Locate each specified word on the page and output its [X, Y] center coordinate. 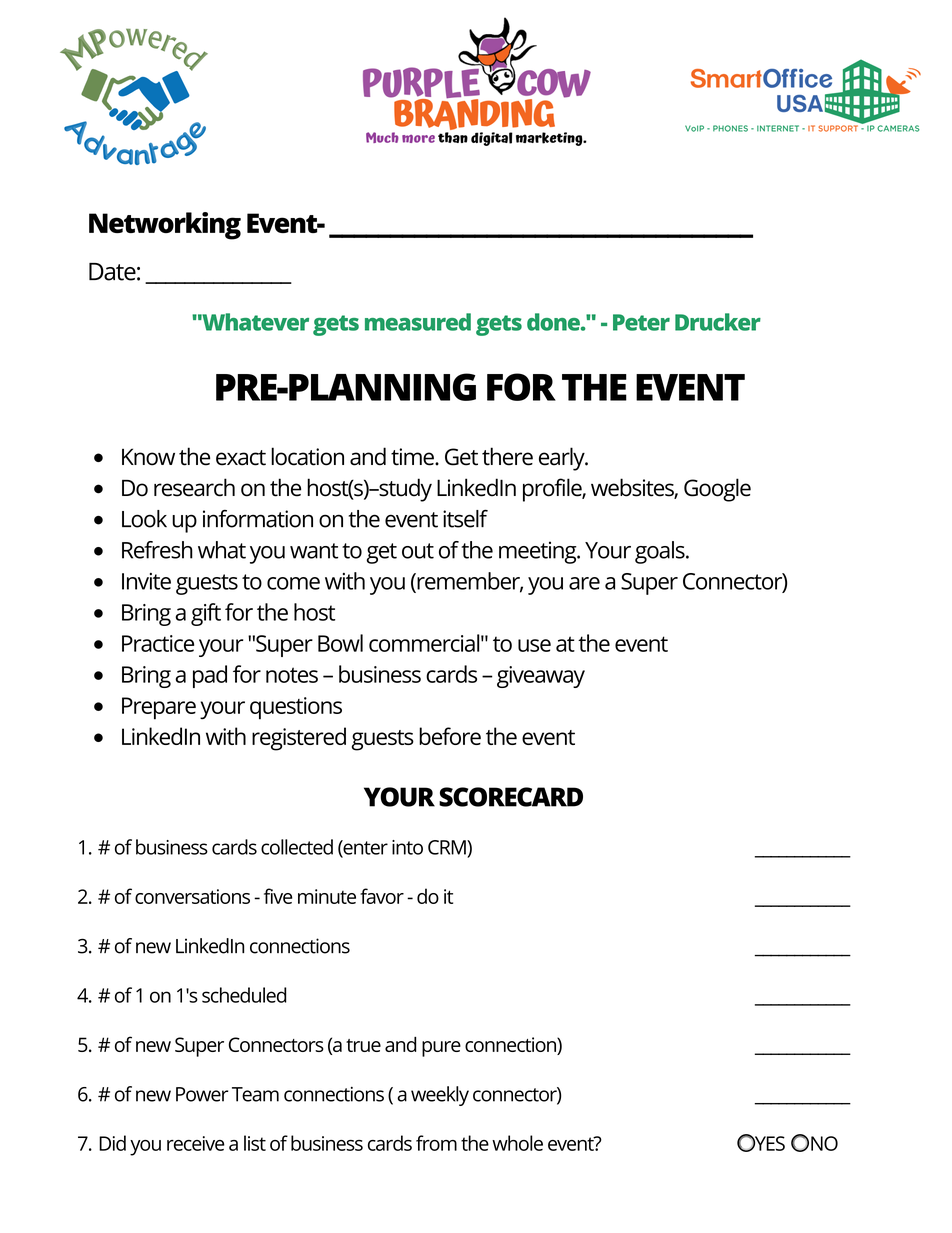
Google [717, 490]
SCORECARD [511, 797]
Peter [641, 322]
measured [418, 322]
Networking [165, 226]
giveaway [541, 677]
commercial [424, 643]
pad [210, 676]
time [413, 457]
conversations [192, 896]
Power [202, 1094]
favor [382, 896]
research [194, 487]
